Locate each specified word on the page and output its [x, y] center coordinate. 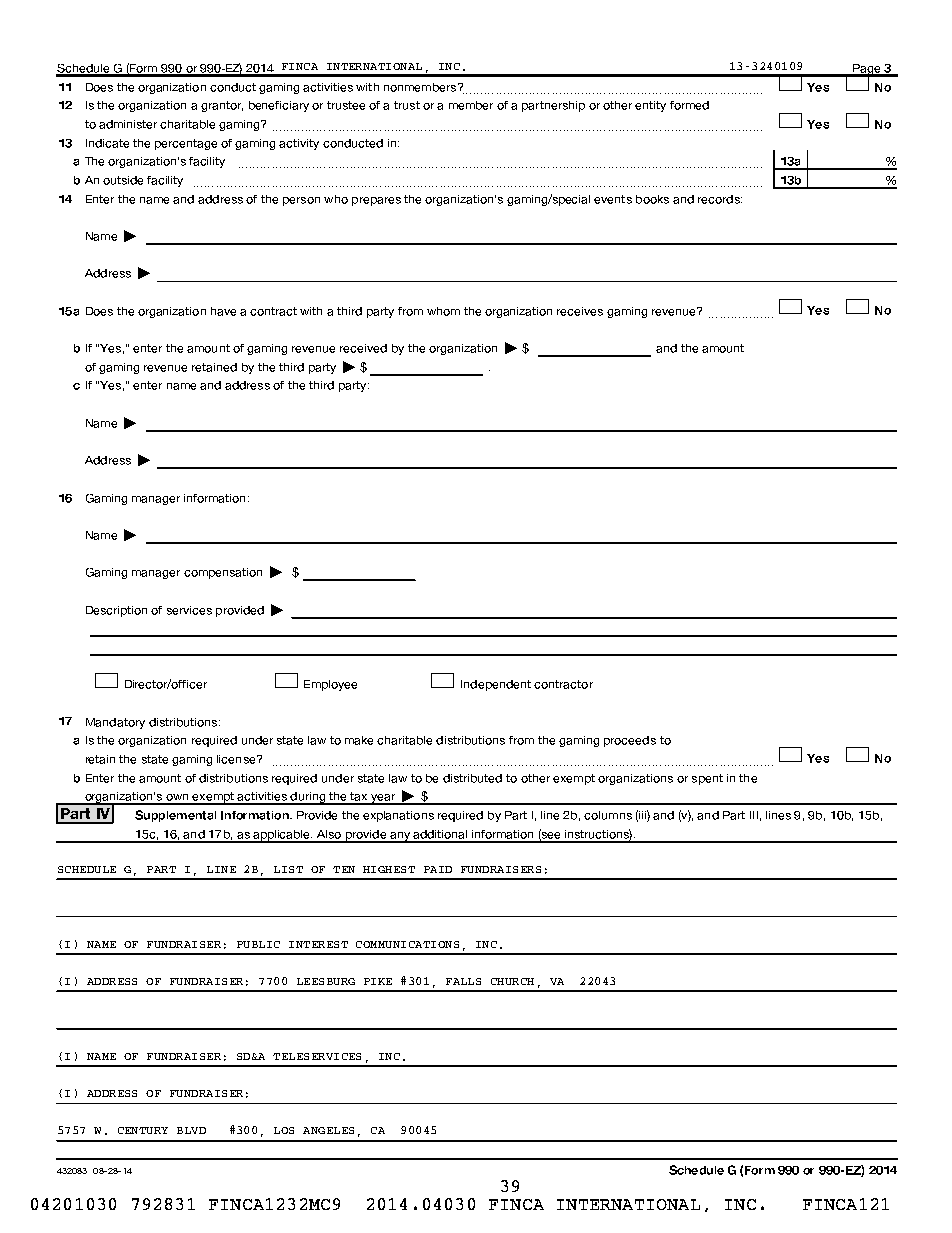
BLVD [191, 1130]
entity [650, 106]
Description [116, 611]
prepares [376, 201]
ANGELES [328, 1130]
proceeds [630, 741]
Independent [496, 685]
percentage [186, 144]
